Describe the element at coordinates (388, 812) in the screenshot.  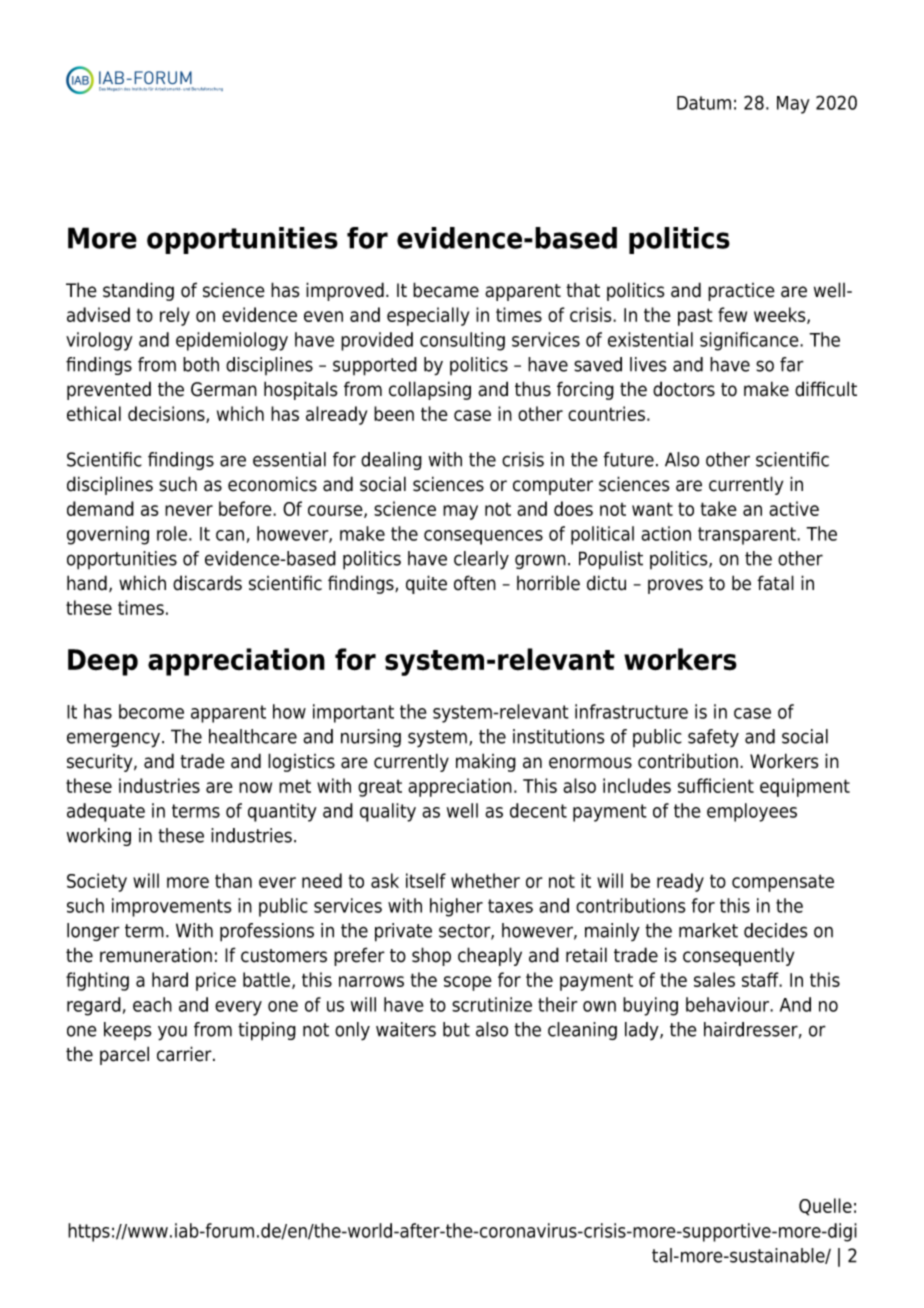
I see `quality` at that location.
